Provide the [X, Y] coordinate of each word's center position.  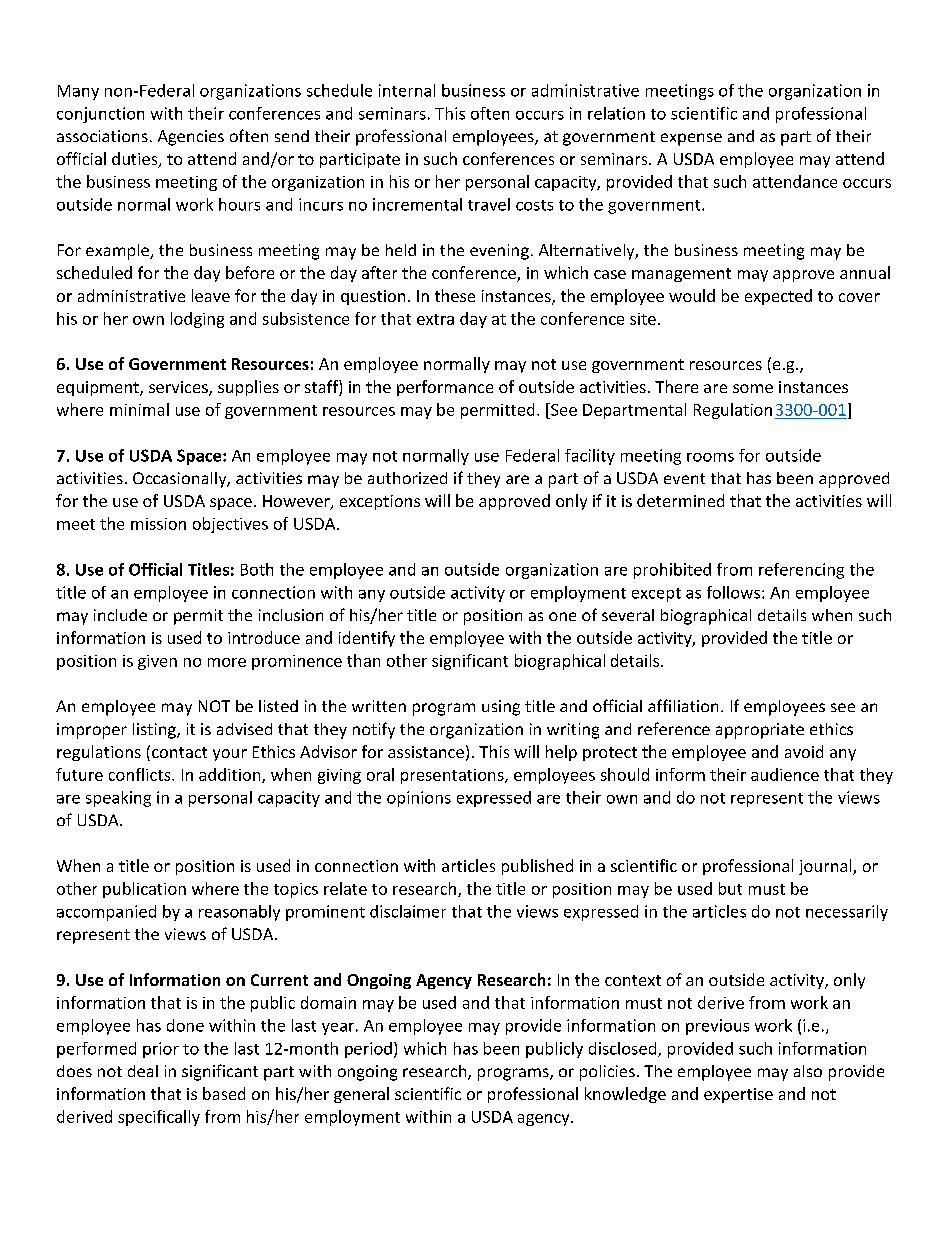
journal [826, 867]
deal [143, 1071]
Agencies [191, 138]
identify [367, 639]
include [120, 615]
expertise [738, 1095]
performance [445, 388]
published [537, 867]
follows [733, 592]
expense [691, 139]
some [753, 388]
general [361, 1095]
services [179, 388]
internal [407, 90]
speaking [118, 799]
